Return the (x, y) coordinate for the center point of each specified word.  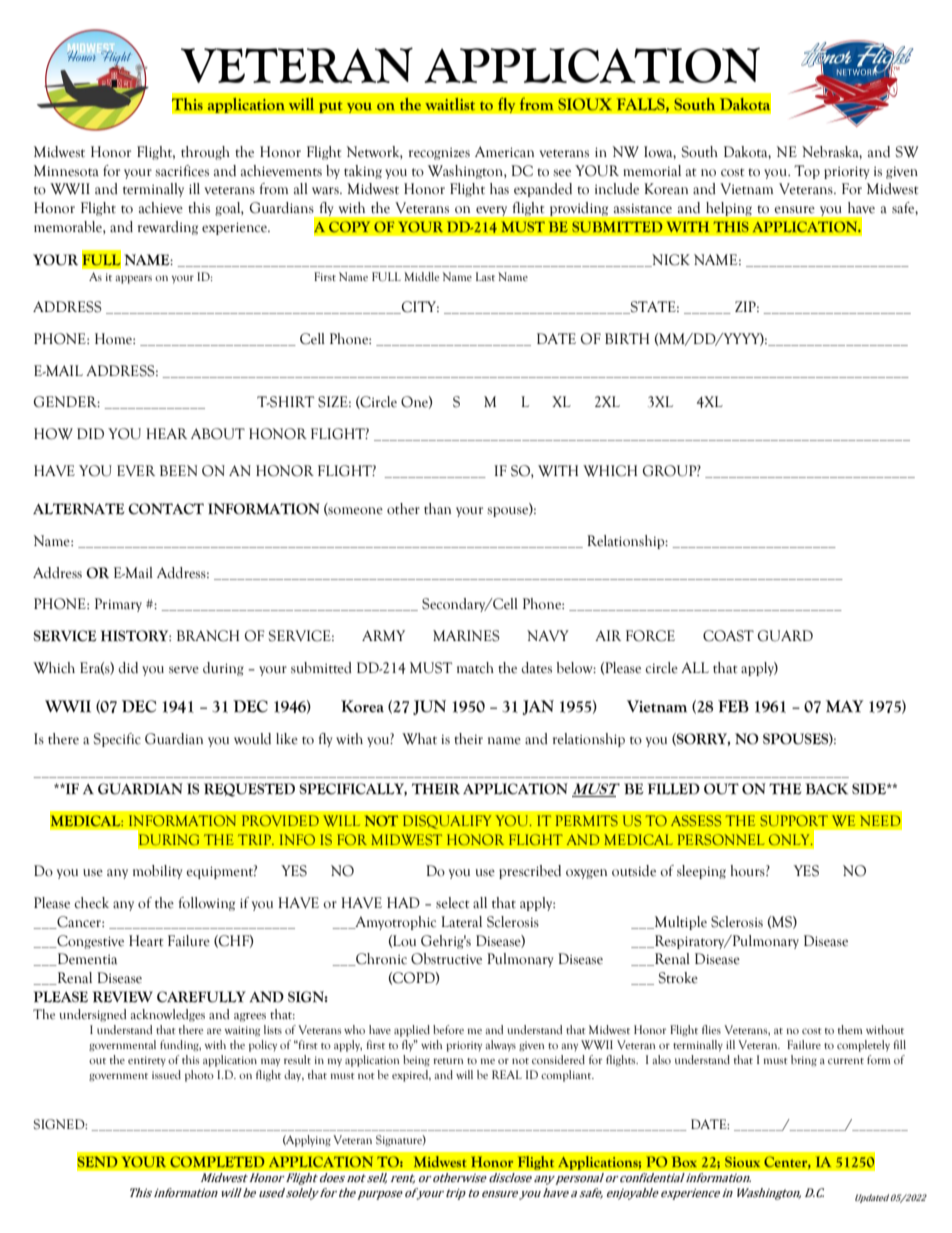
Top (807, 172)
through (205, 153)
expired (411, 1076)
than (437, 509)
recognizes (439, 153)
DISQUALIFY (447, 822)
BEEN (178, 470)
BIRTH (627, 338)
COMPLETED (217, 1161)
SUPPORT (794, 820)
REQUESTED (249, 790)
